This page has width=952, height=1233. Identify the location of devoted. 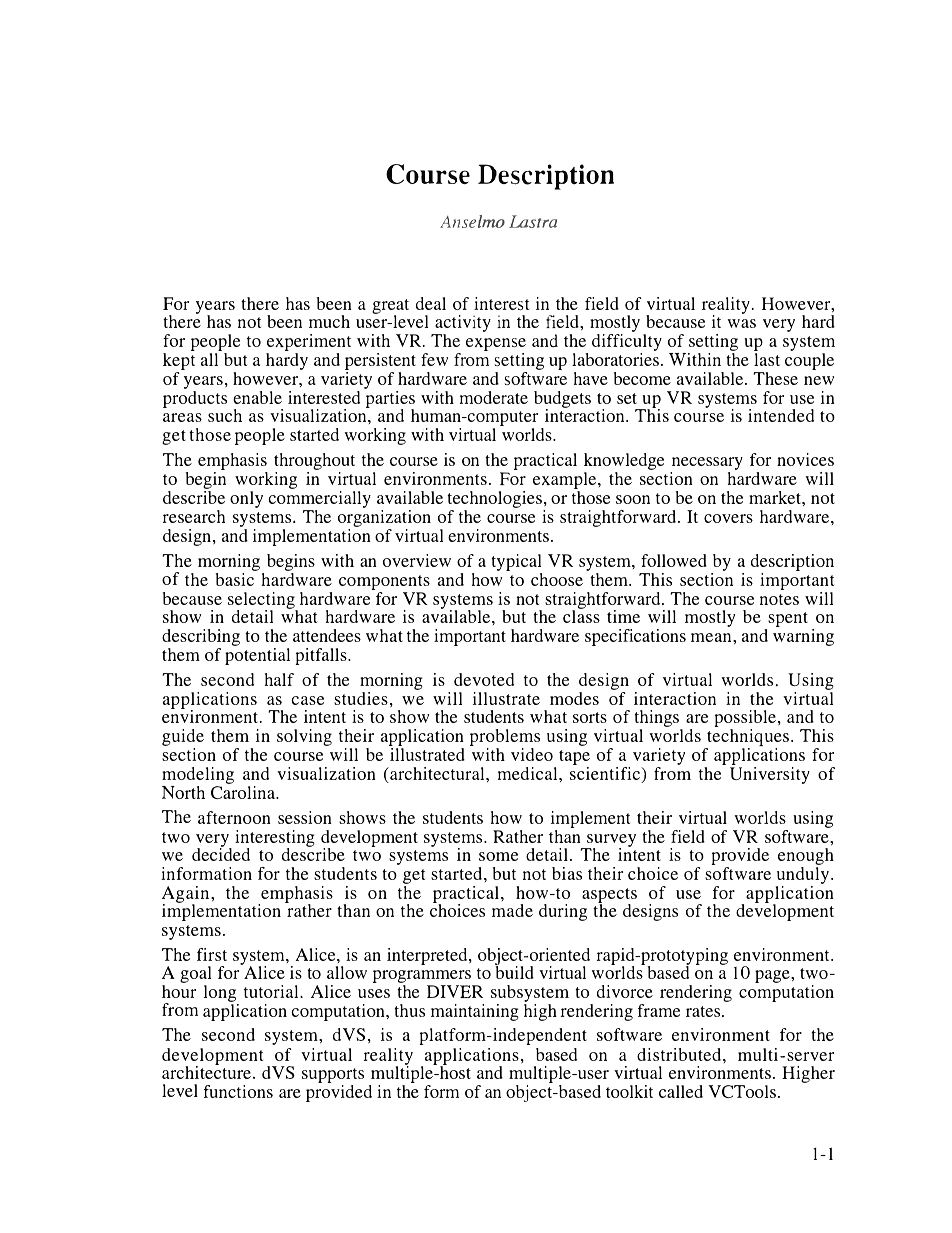
(484, 679).
